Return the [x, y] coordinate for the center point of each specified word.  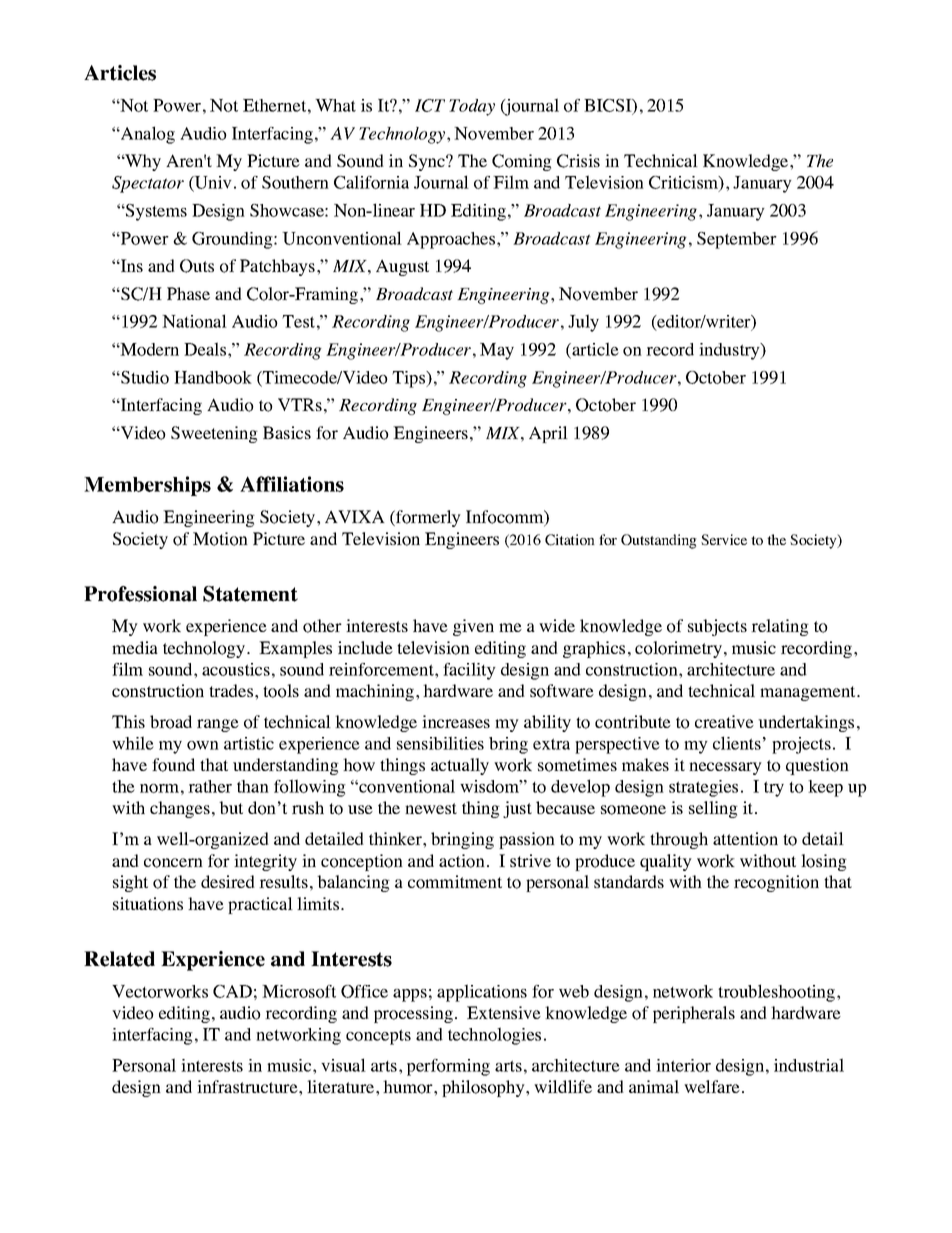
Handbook [213, 377]
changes [180, 809]
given [473, 627]
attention [745, 839]
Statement [250, 594]
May [497, 351]
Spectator [148, 184]
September [737, 240]
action [462, 861]
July [583, 323]
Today [472, 107]
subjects [717, 627]
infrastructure [248, 1086]
